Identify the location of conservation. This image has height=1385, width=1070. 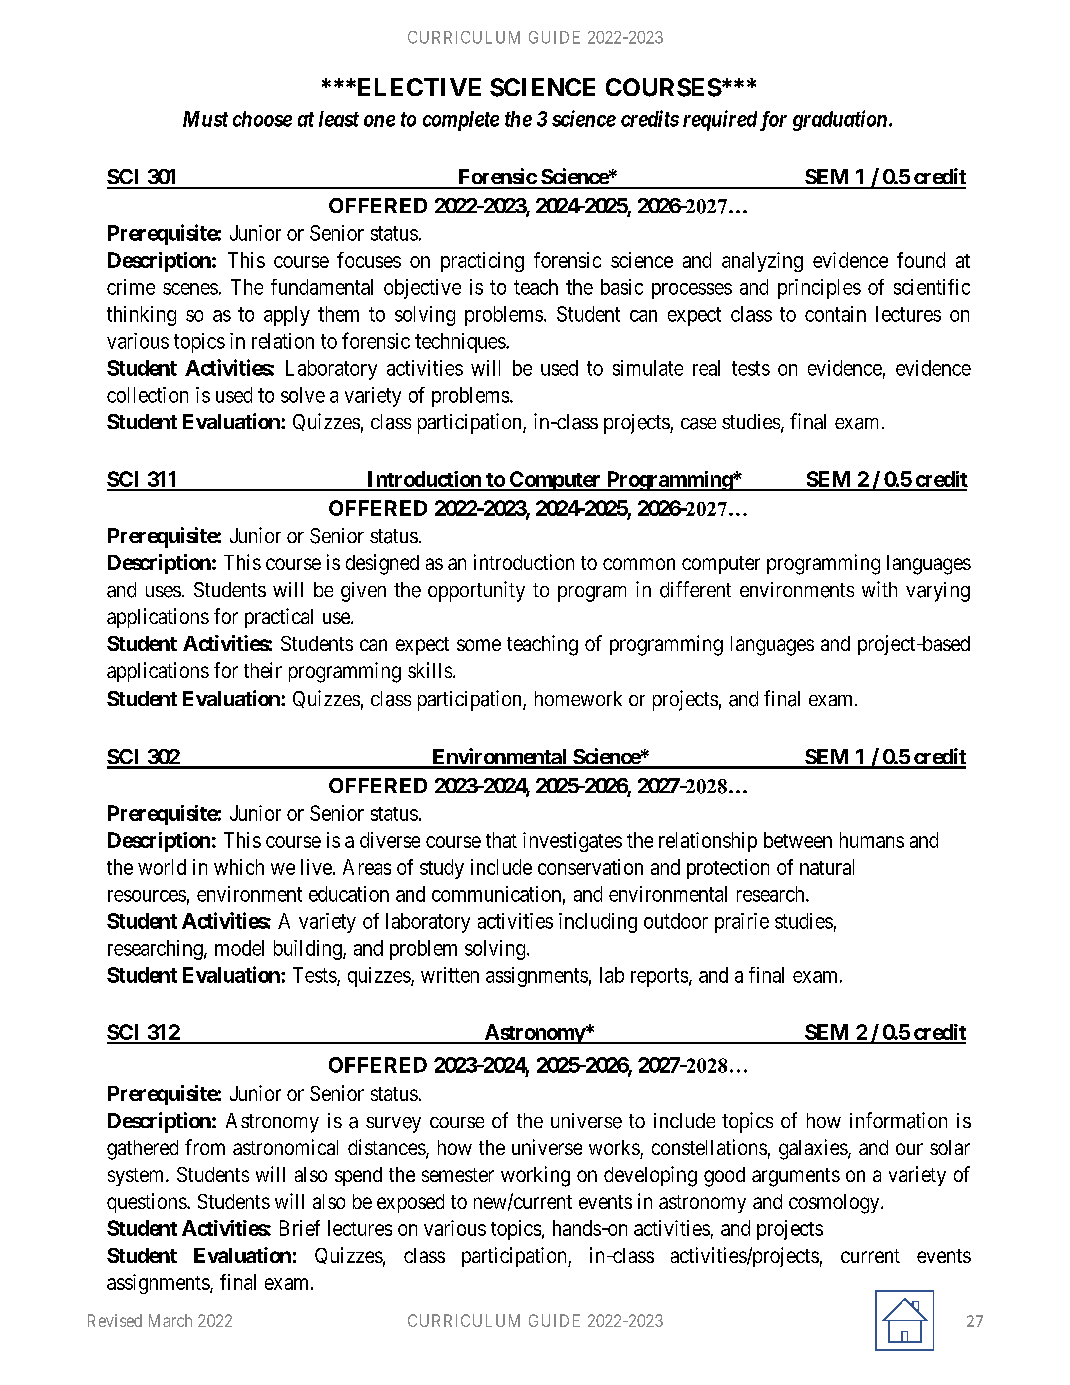
(590, 867).
